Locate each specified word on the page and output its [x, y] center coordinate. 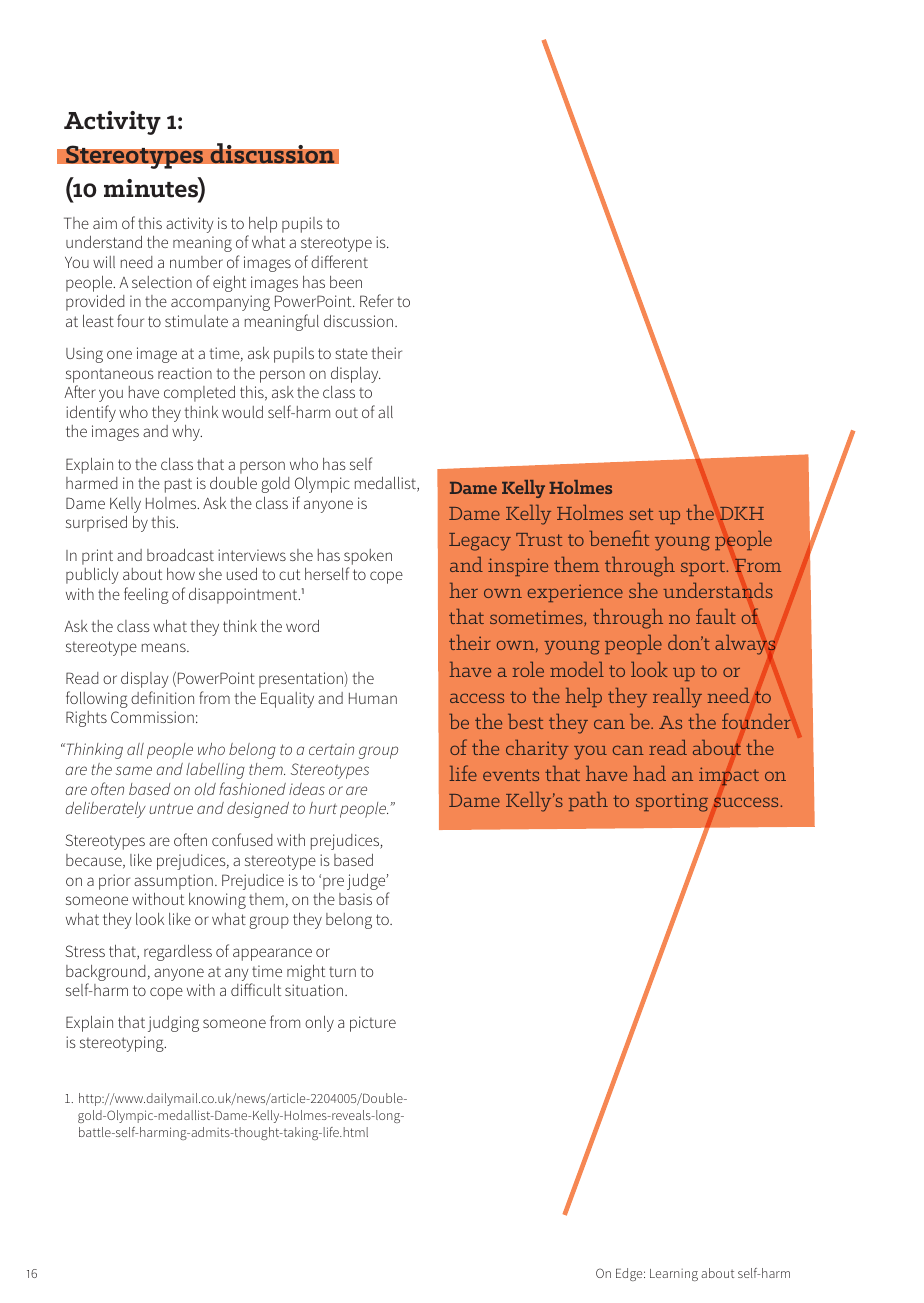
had [649, 773]
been [346, 282]
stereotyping [123, 1044]
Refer [377, 300]
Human [373, 698]
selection [162, 282]
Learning [674, 1275]
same [134, 770]
